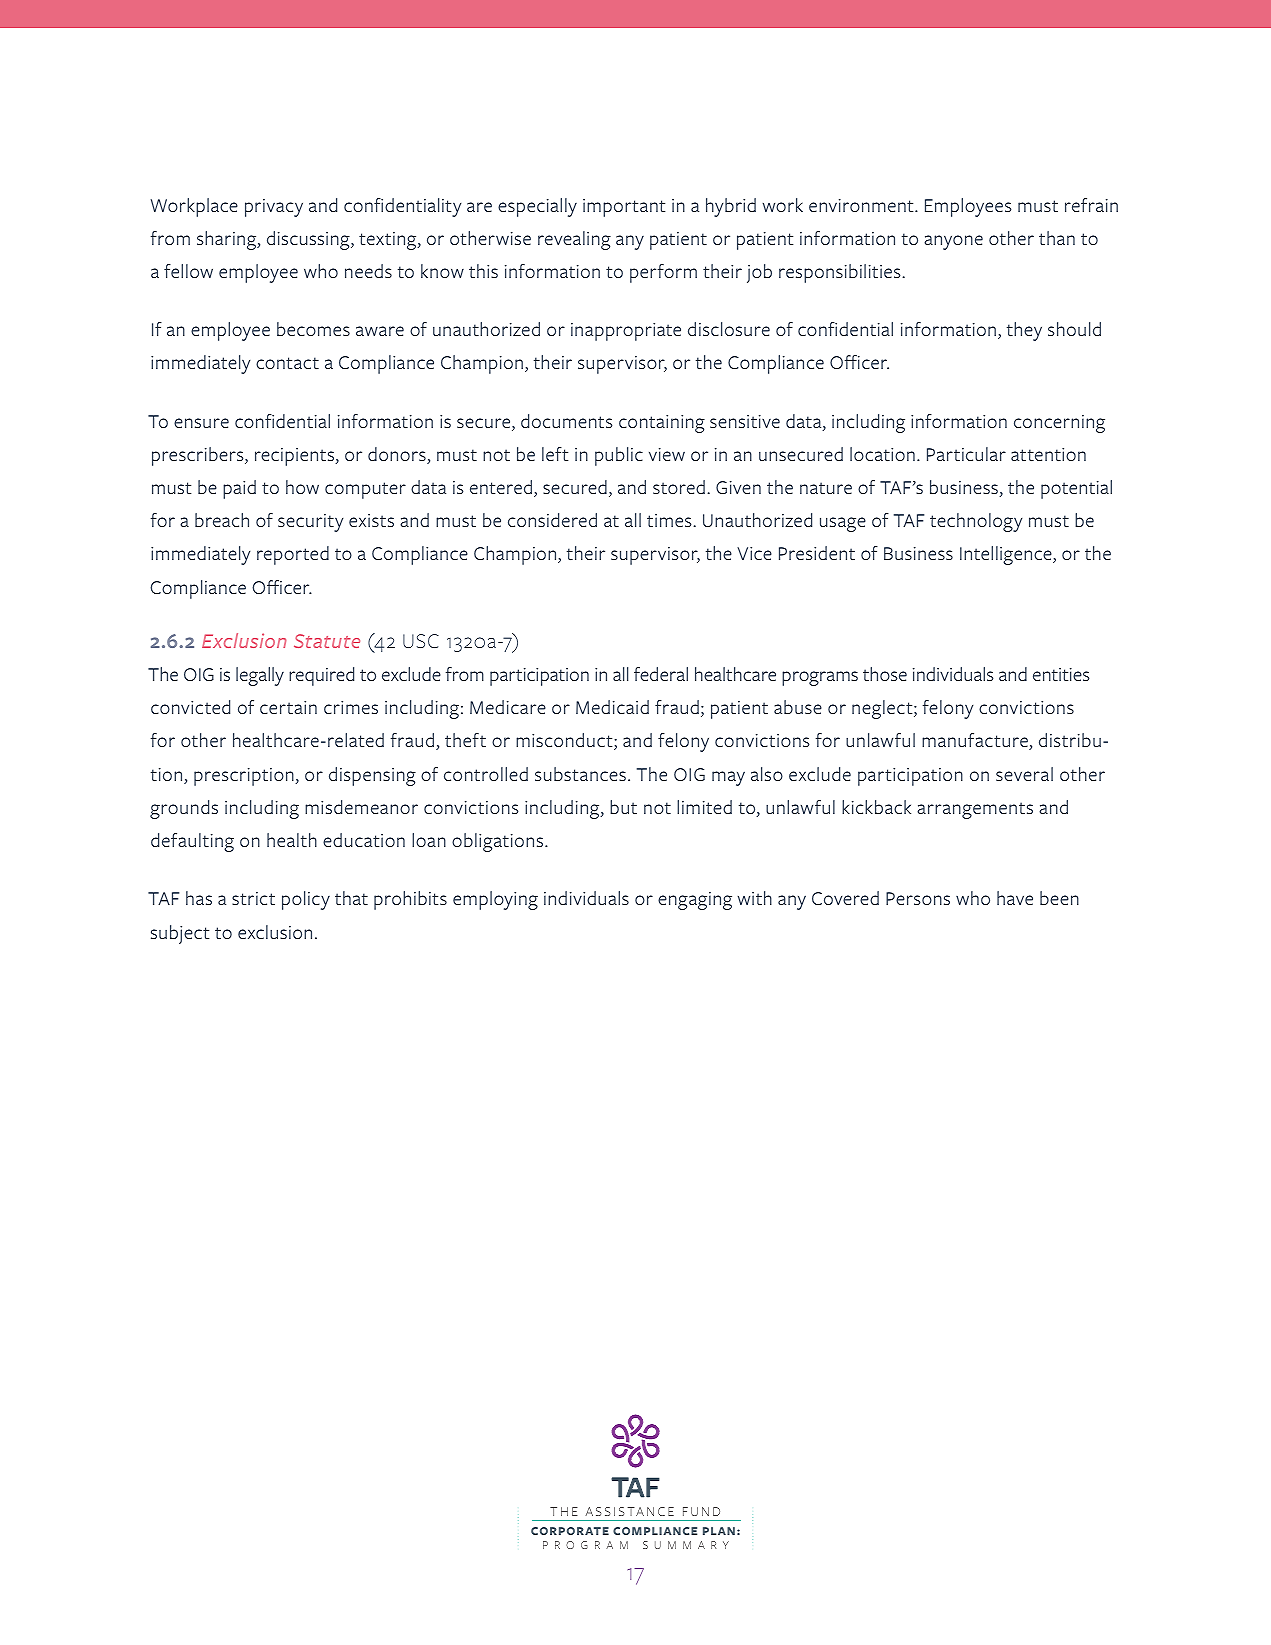 The height and width of the screenshot is (1645, 1271). I want to click on PLAN, so click(719, 1531).
